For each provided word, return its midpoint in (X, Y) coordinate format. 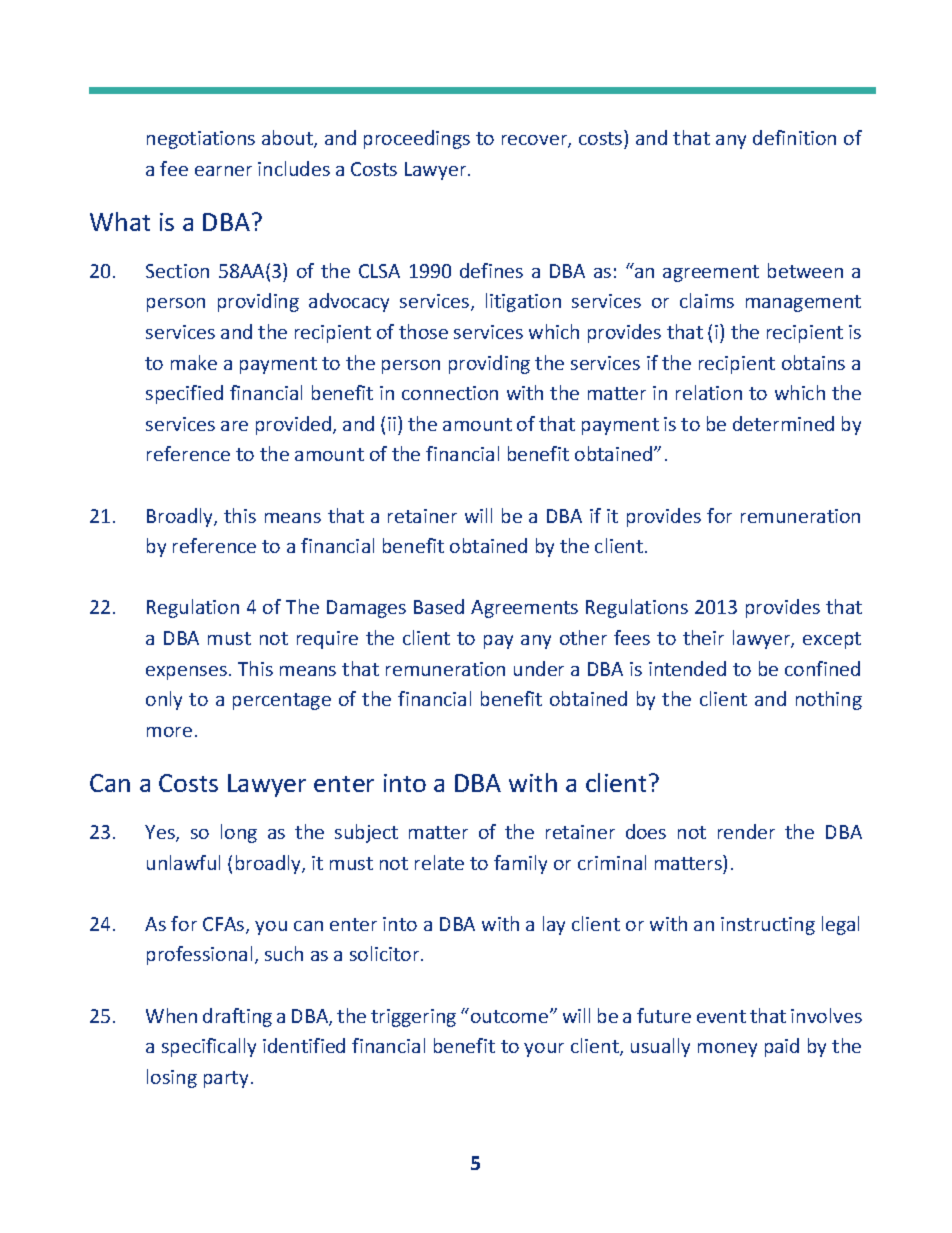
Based (439, 606)
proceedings (417, 139)
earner (223, 171)
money (727, 1050)
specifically (209, 1047)
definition (794, 137)
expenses (186, 673)
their (703, 637)
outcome (511, 1016)
